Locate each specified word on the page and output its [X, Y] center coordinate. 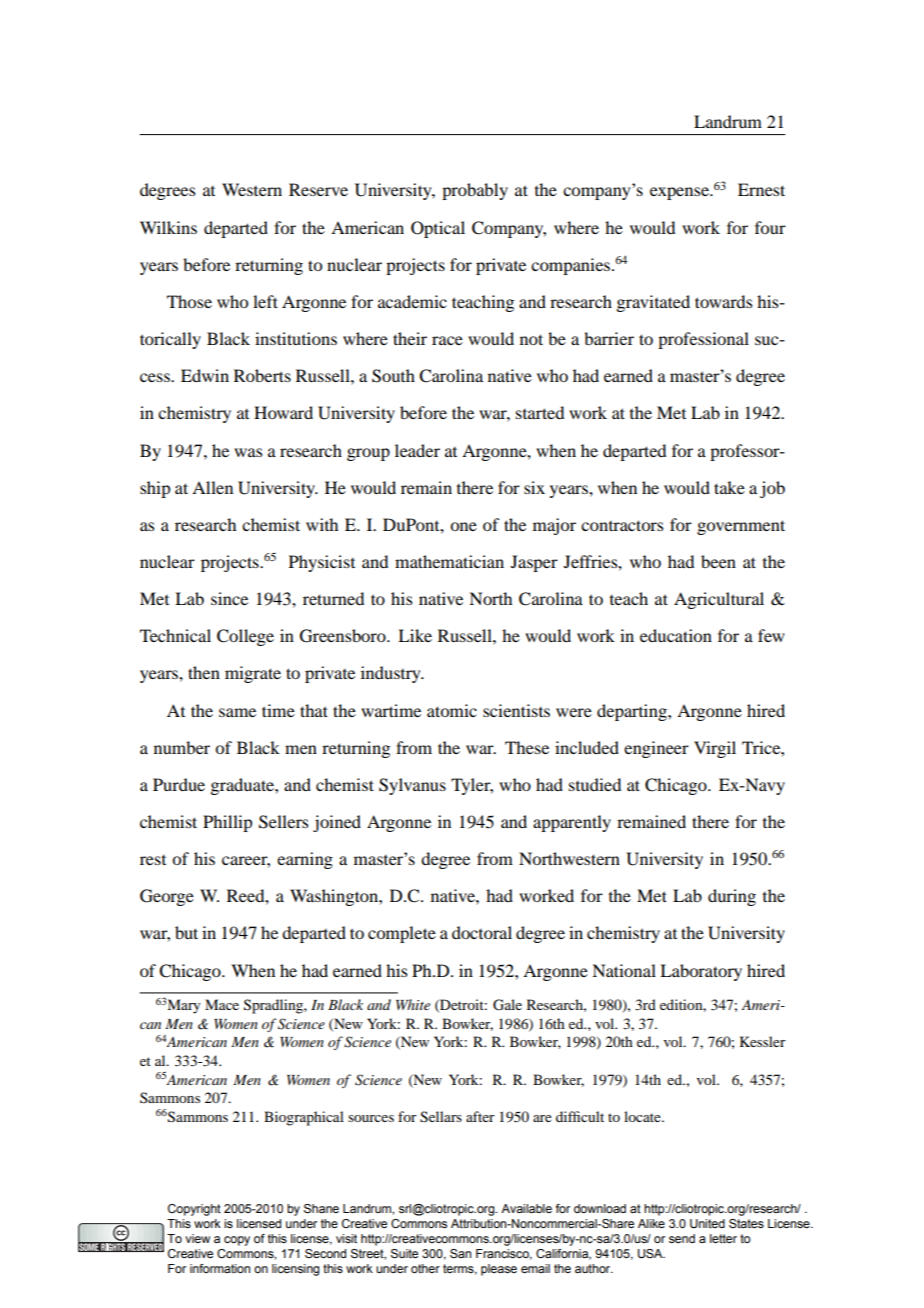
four [770, 227]
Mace [222, 1004]
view [197, 1238]
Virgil [715, 749]
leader [417, 450]
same [237, 712]
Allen [212, 487]
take [729, 487]
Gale [507, 1005]
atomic [452, 710]
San [460, 1253]
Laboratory [701, 972]
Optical [438, 229]
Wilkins [168, 227]
